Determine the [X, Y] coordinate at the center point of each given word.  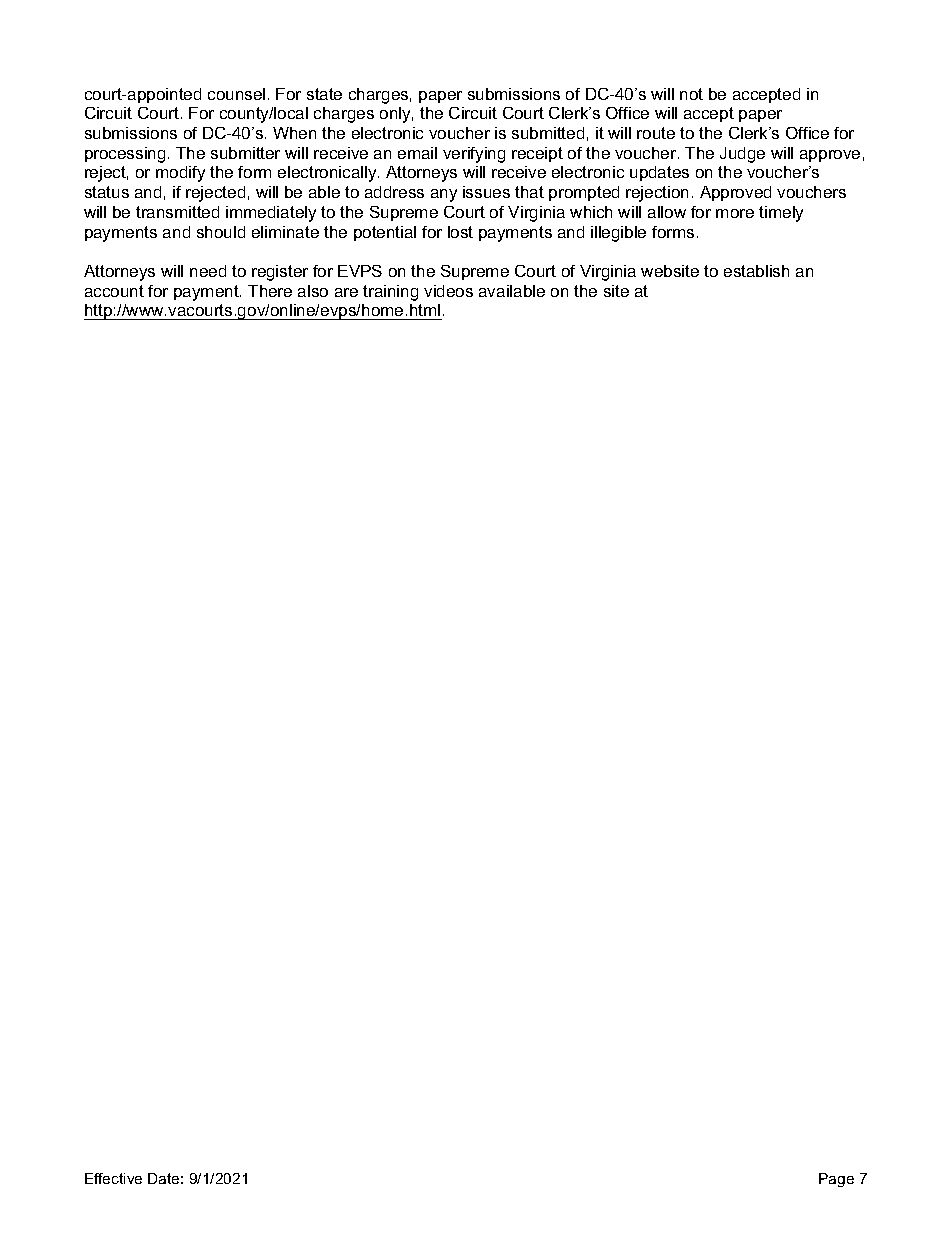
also [313, 291]
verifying [474, 155]
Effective [113, 1178]
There [270, 291]
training [390, 293]
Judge [742, 155]
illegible [618, 234]
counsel [236, 94]
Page [836, 1180]
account [114, 291]
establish [756, 271]
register [280, 273]
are [346, 292]
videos [448, 291]
